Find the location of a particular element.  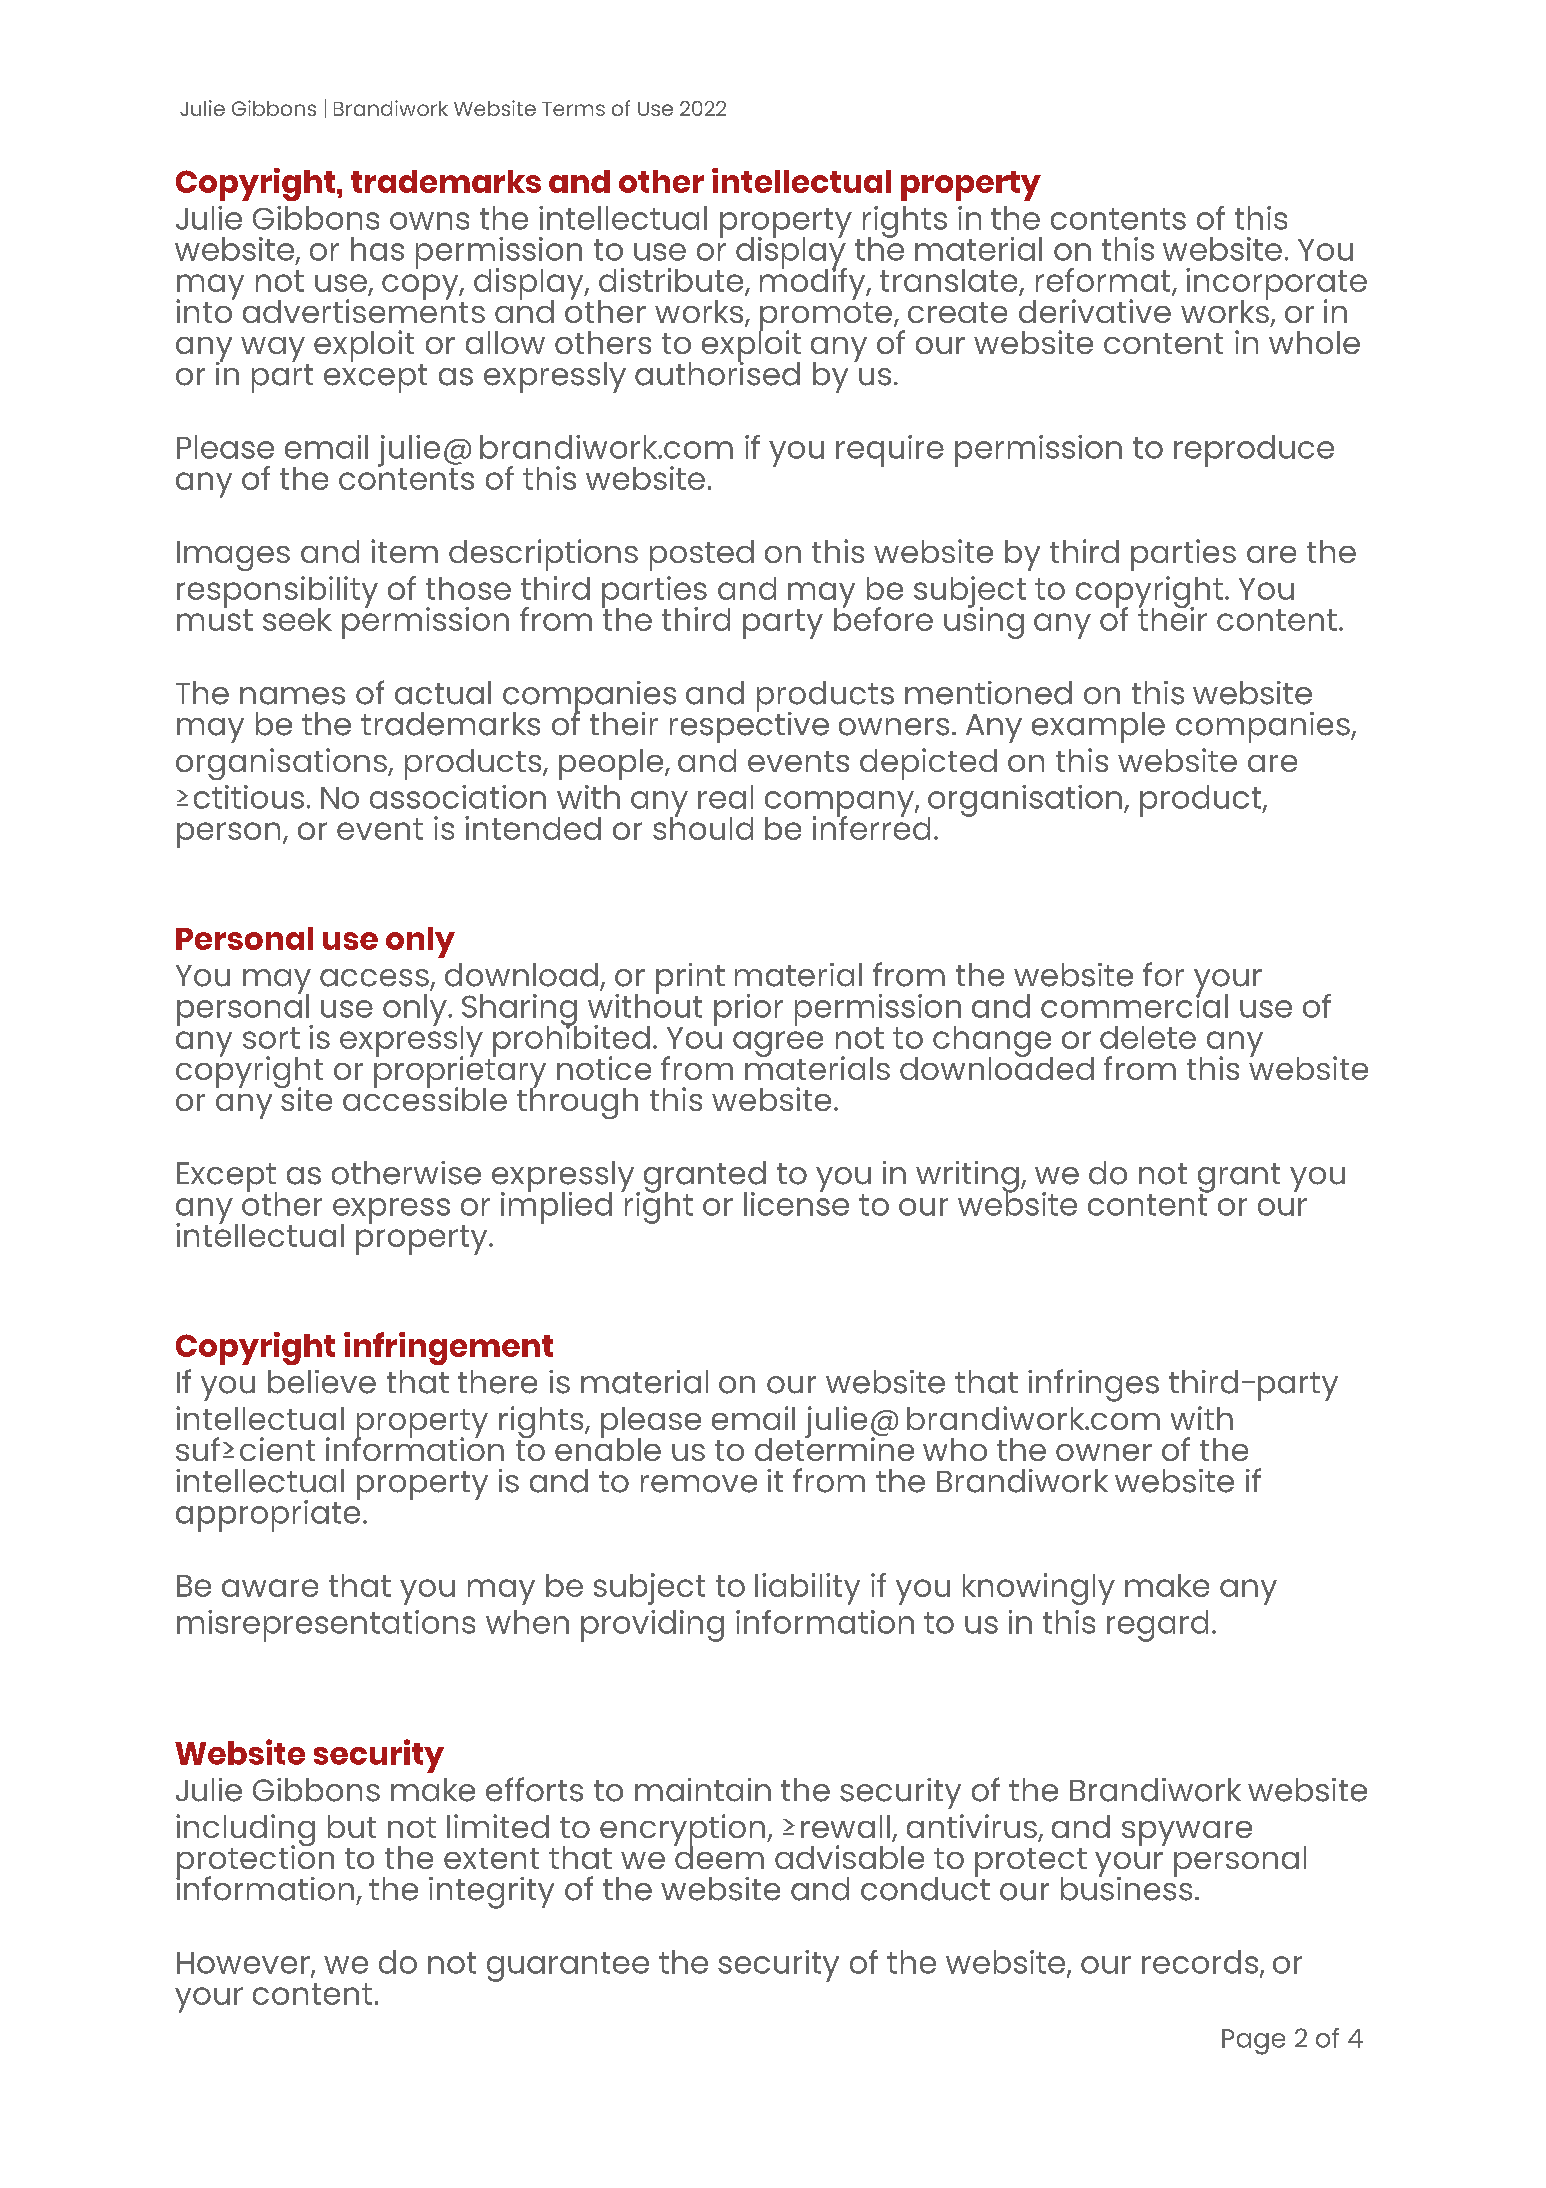

sort is located at coordinates (271, 1038).
